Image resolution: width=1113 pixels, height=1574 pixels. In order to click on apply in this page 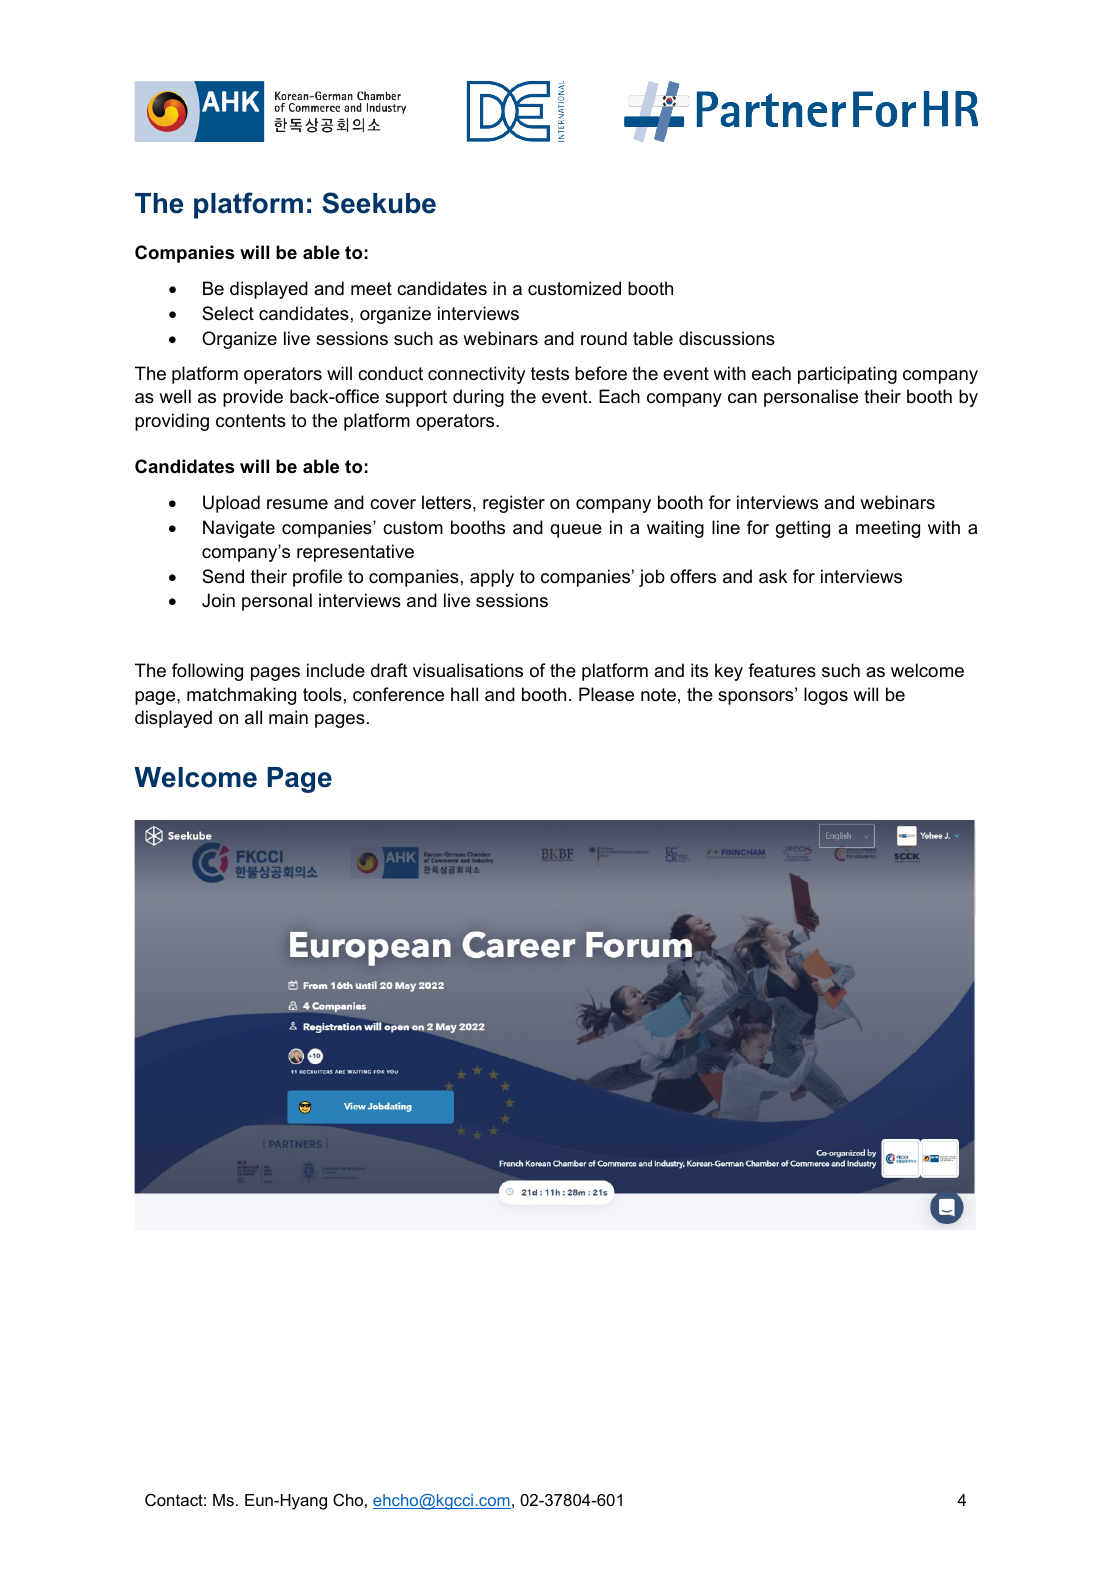, I will do `click(492, 578)`.
